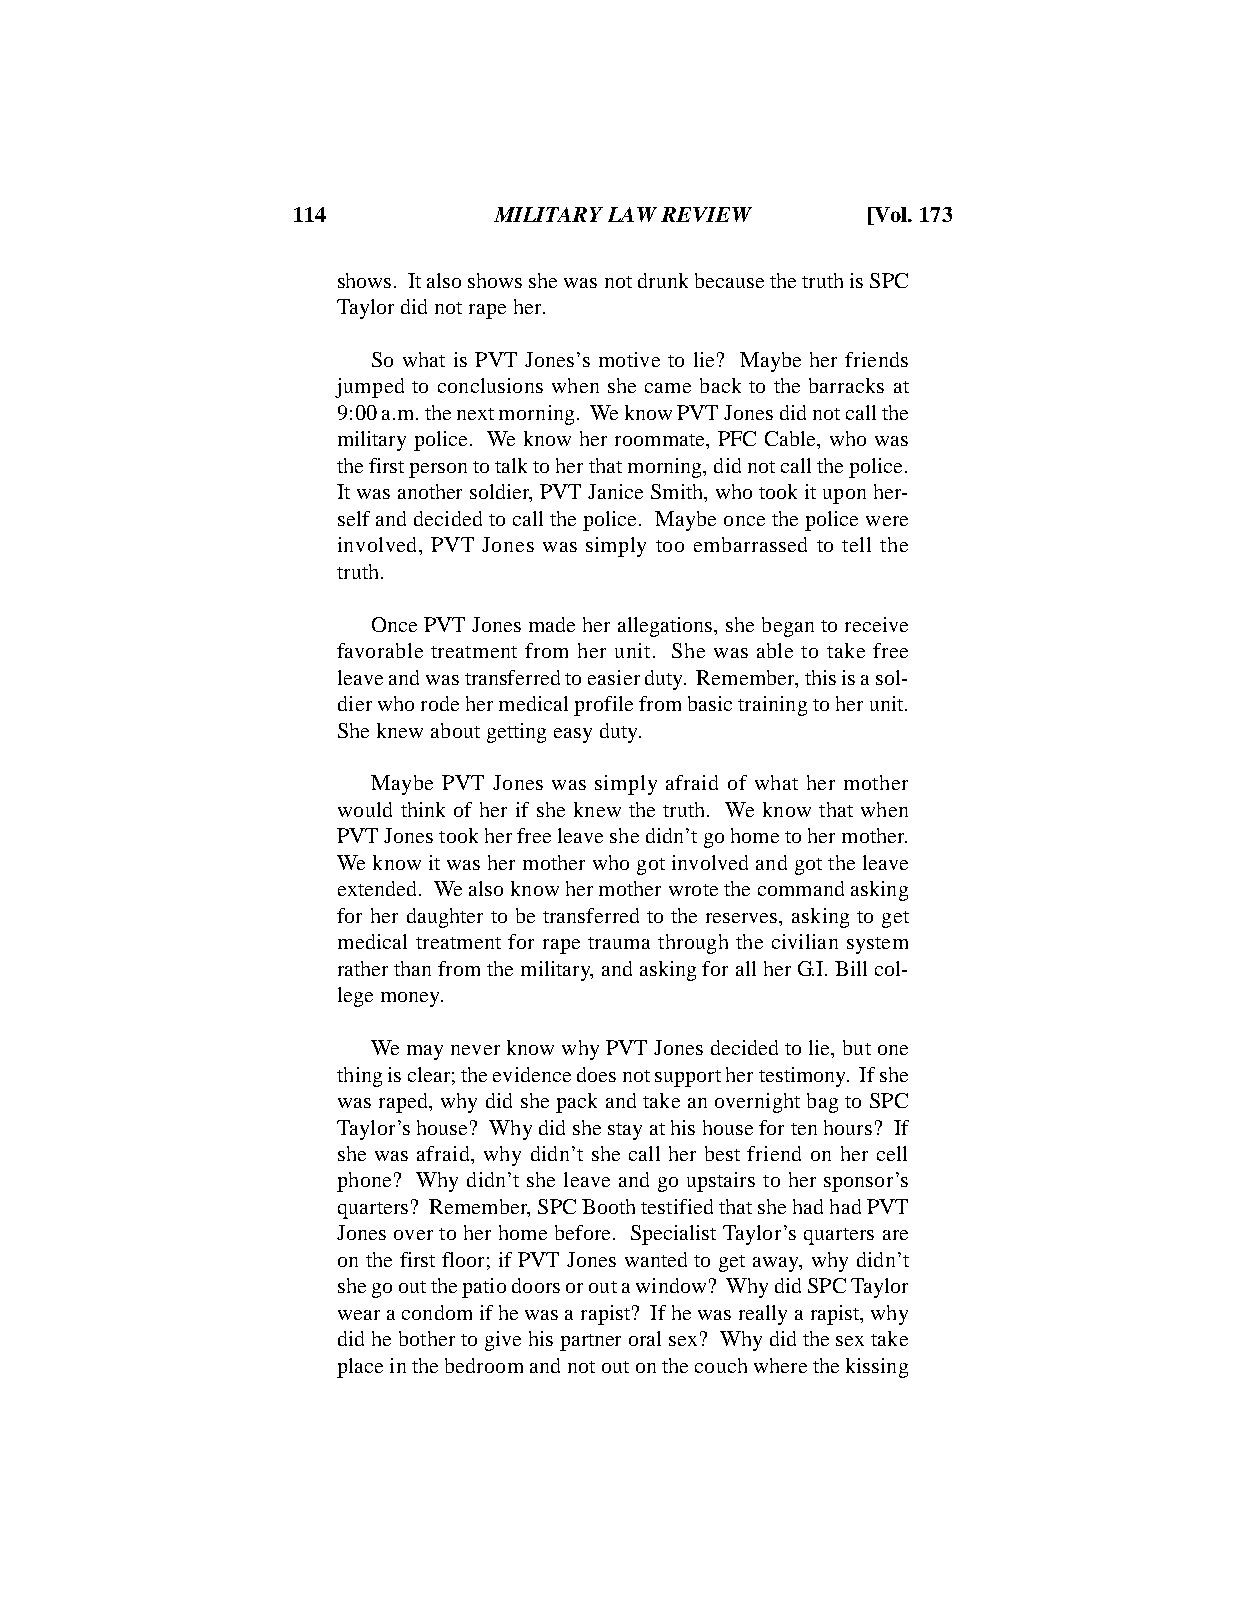 The height and width of the screenshot is (1610, 1244). Describe the element at coordinates (427, 1338) in the screenshot. I see `bother` at that location.
